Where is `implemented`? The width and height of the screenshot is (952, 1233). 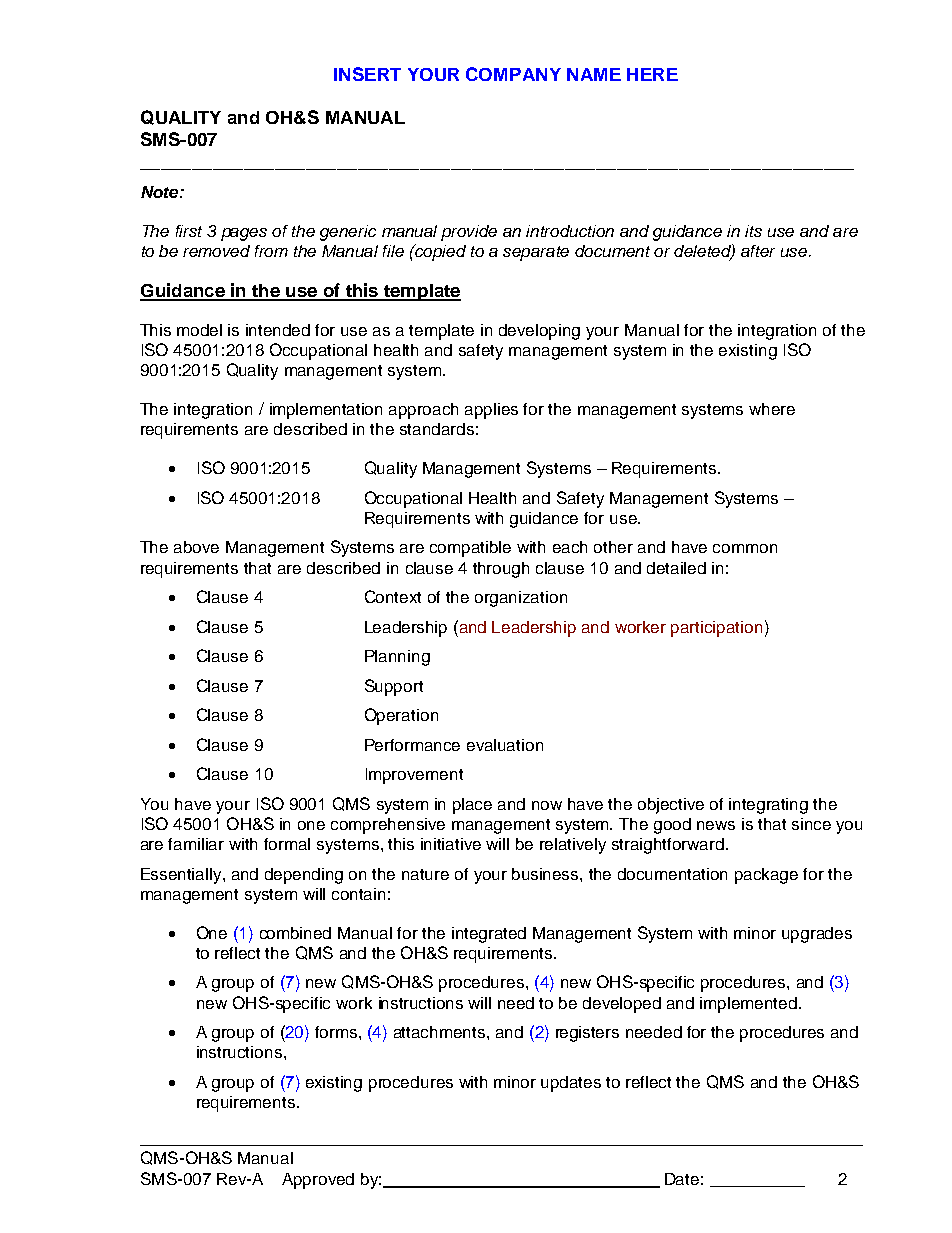 implemented is located at coordinates (750, 1005).
